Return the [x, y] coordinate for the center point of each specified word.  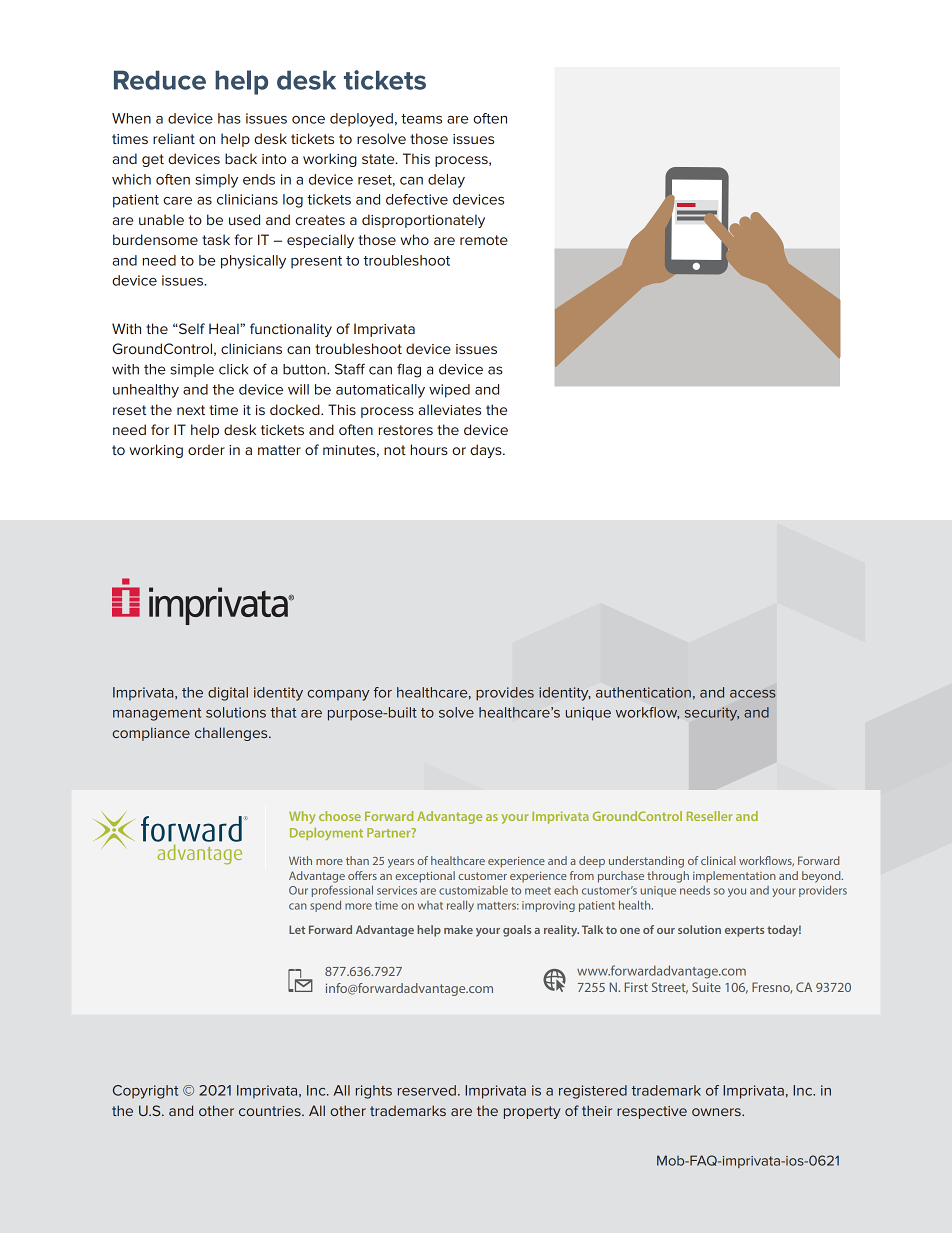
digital [228, 694]
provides [505, 694]
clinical [718, 860]
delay [446, 181]
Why [302, 817]
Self [191, 328]
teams [421, 119]
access [753, 694]
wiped [449, 391]
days [487, 451]
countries [271, 1111]
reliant [174, 138]
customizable [473, 890]
